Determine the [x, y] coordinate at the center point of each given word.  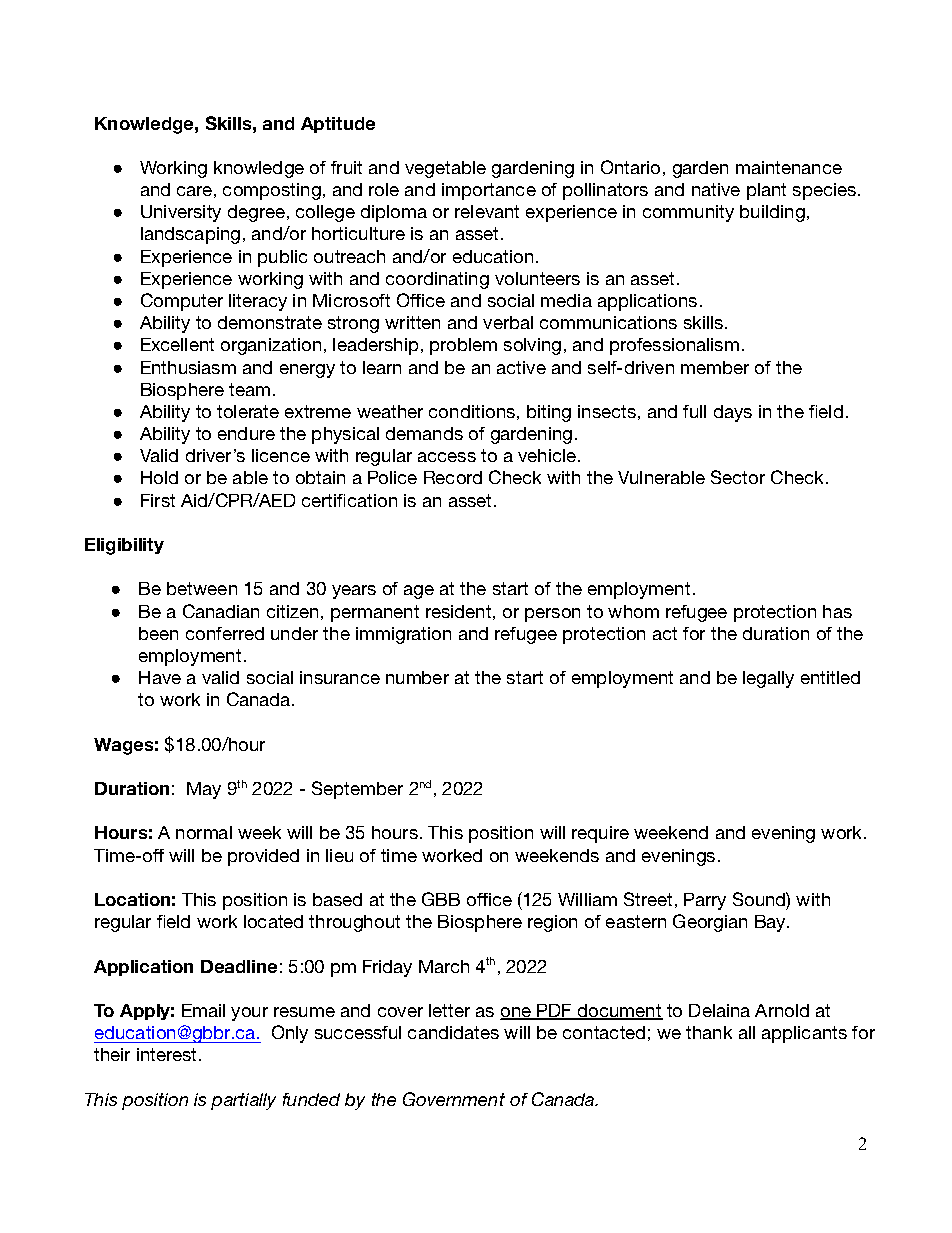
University [181, 213]
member [715, 367]
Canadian [221, 611]
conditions [472, 411]
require [600, 834]
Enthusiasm [188, 367]
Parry [705, 901]
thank [709, 1032]
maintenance [789, 167]
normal [204, 832]
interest [168, 1054]
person [552, 615]
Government [454, 1099]
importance [489, 191]
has [837, 611]
